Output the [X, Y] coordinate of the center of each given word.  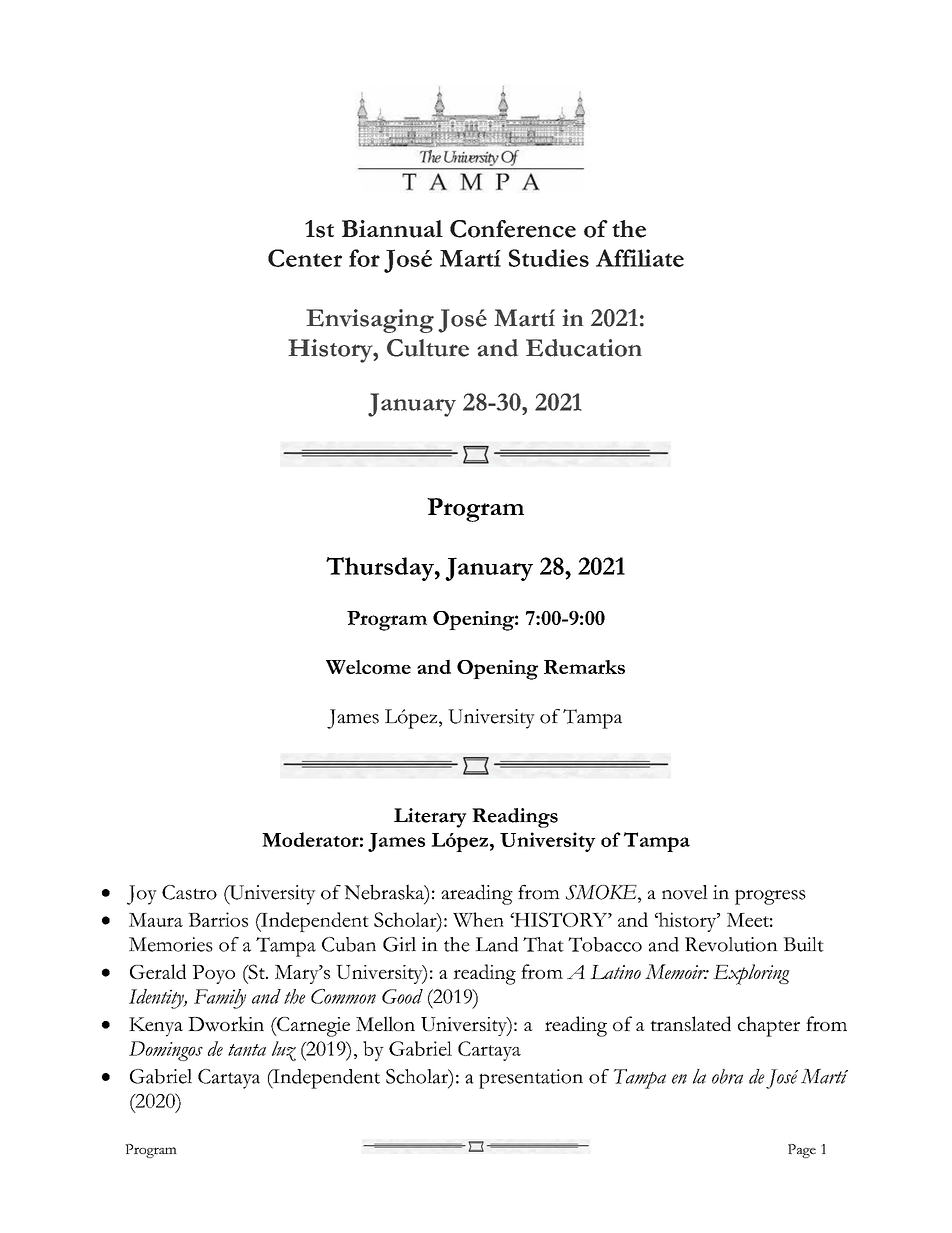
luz [284, 1051]
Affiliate [640, 258]
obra [727, 1076]
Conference [513, 229]
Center [305, 258]
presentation [531, 1079]
